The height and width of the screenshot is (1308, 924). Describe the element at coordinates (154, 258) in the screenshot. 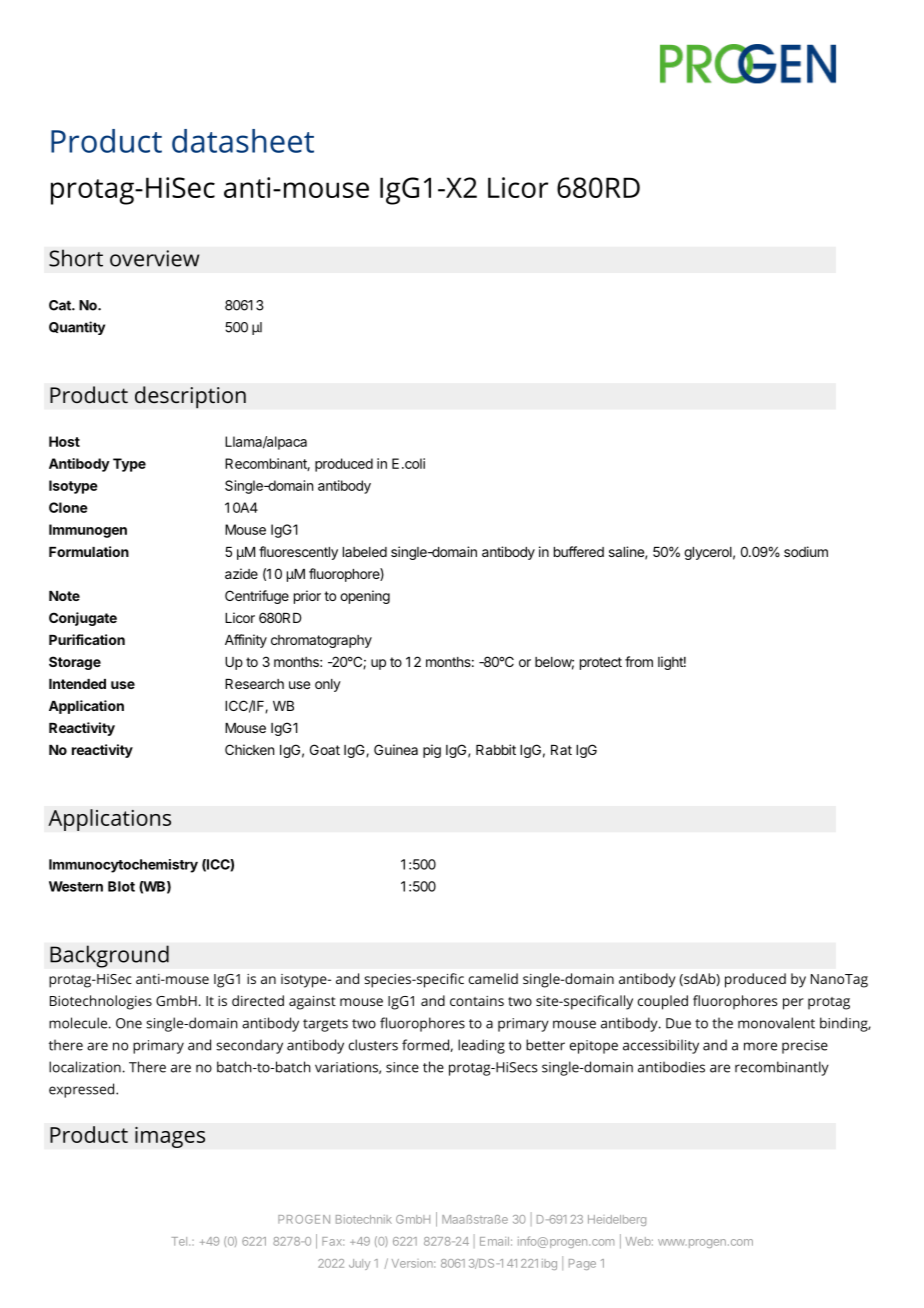

I see `overview` at that location.
